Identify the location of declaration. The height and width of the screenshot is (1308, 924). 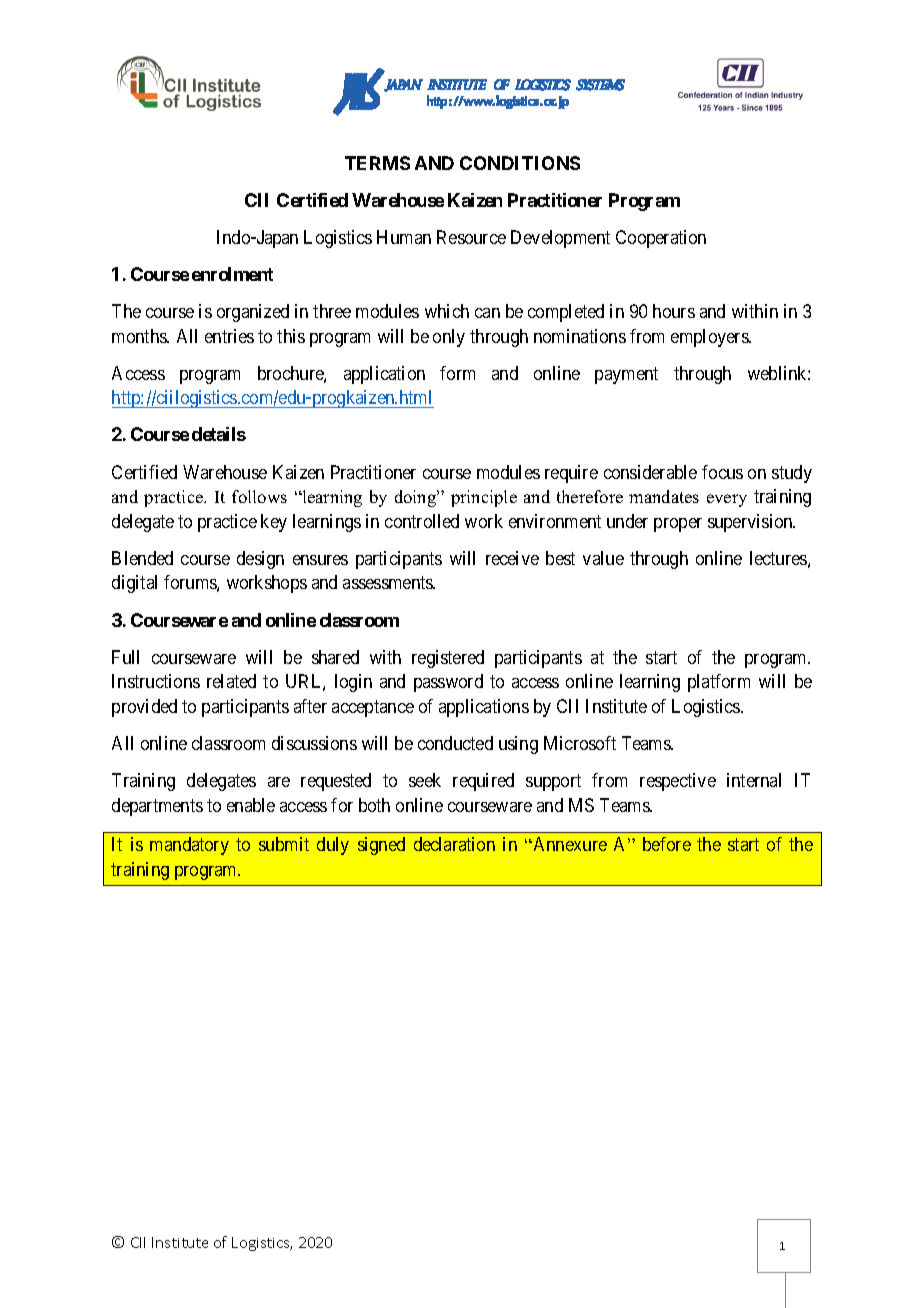
(454, 844).
